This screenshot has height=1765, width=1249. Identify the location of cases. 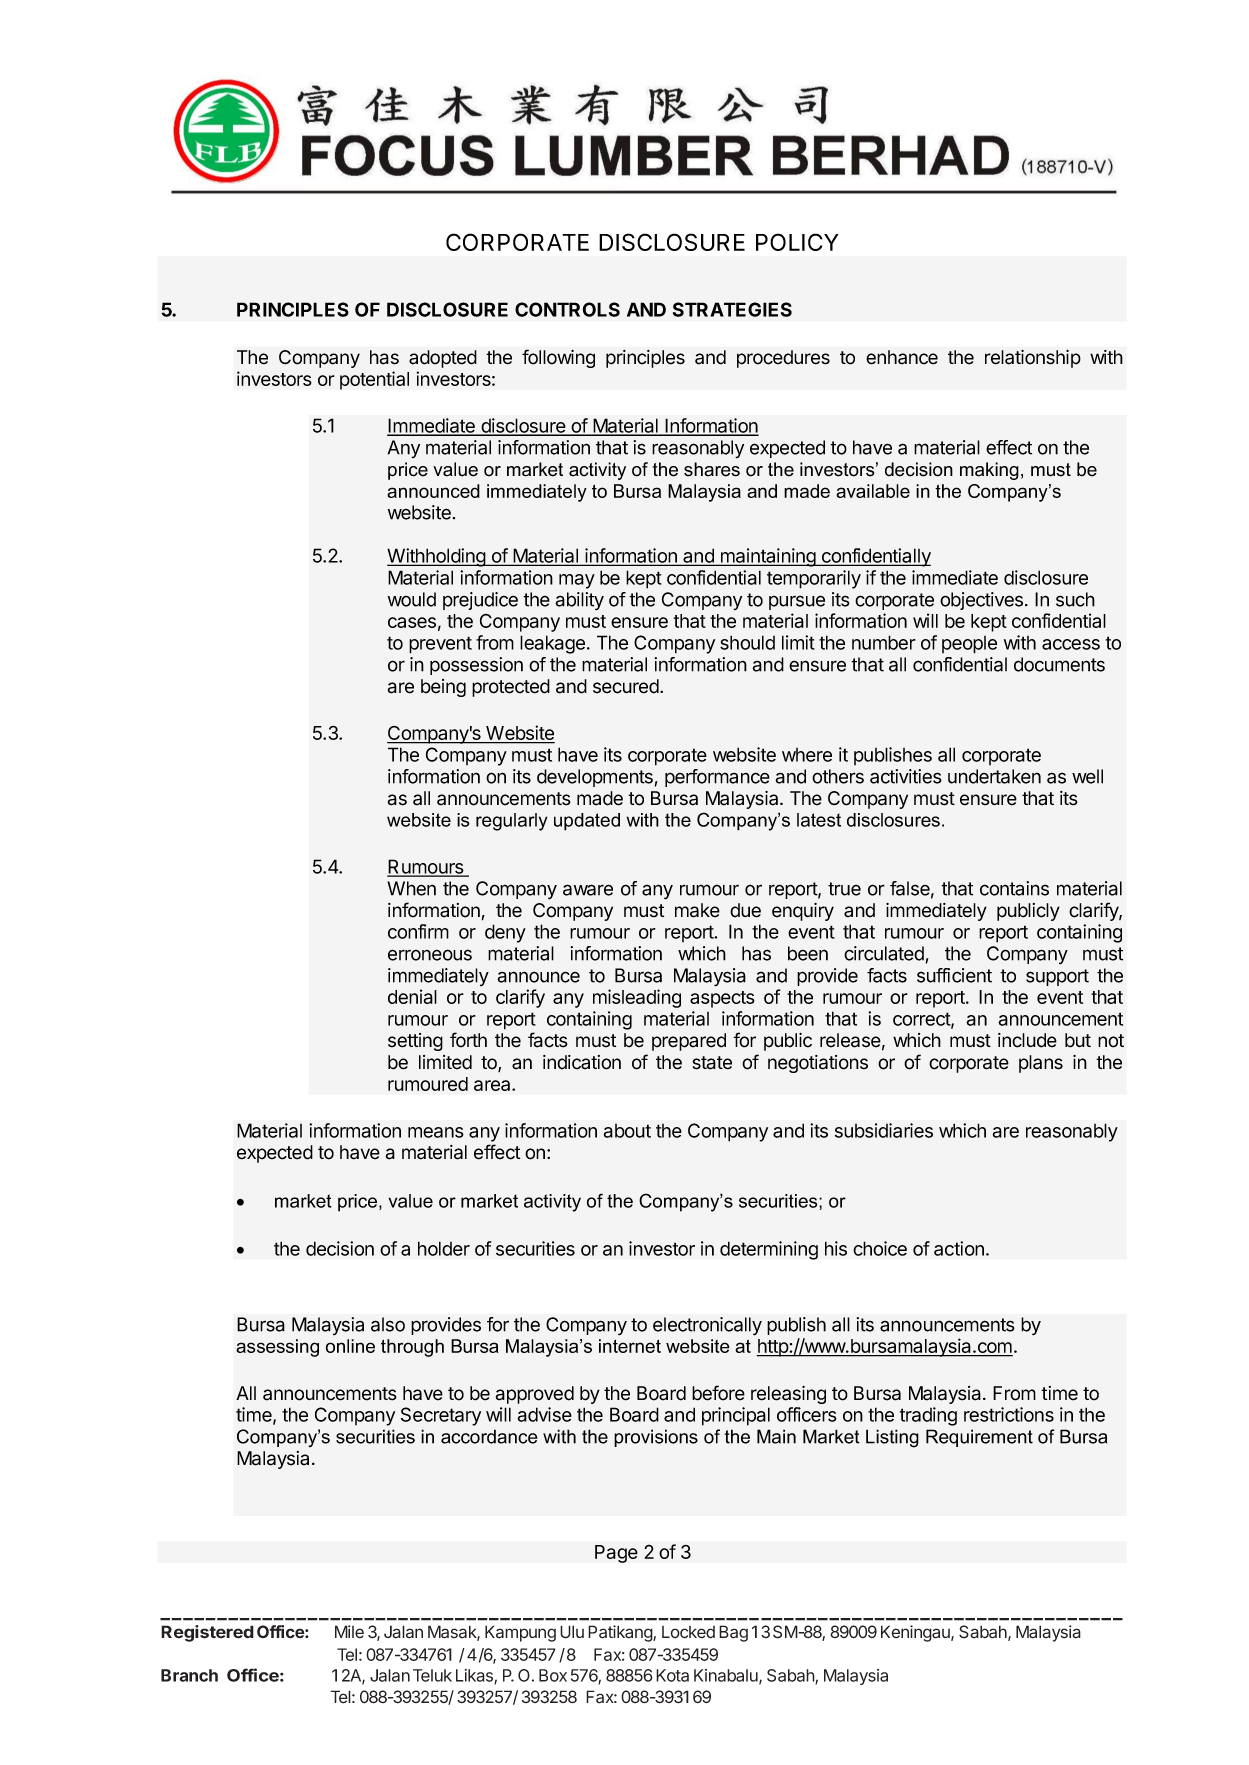
(412, 622).
